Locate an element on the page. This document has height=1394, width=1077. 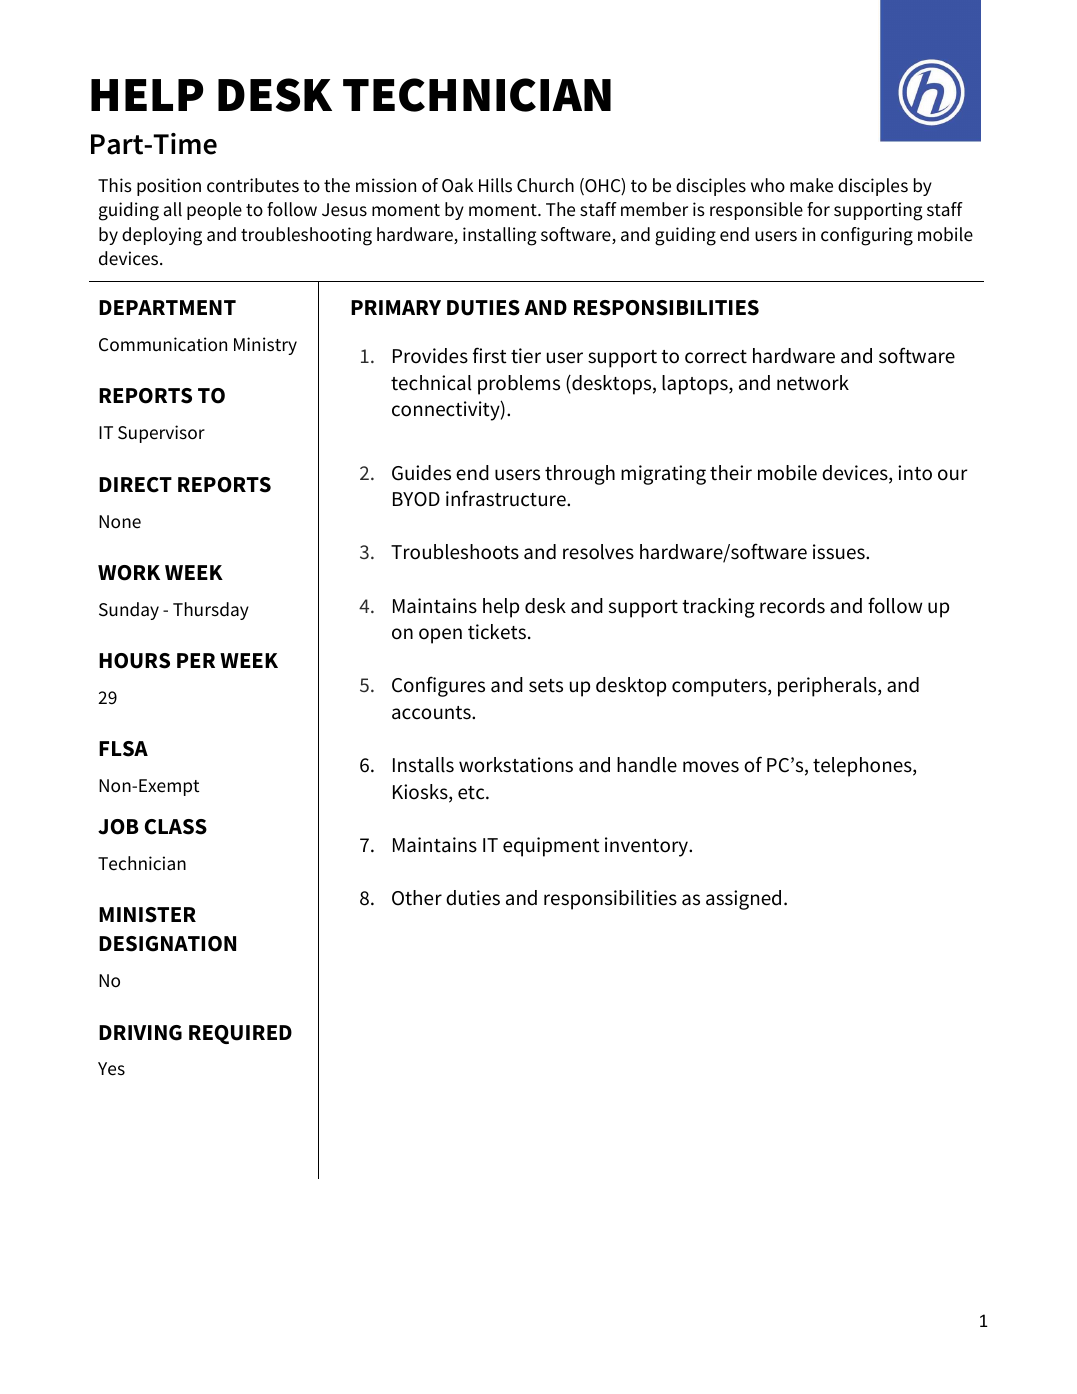
their is located at coordinates (731, 473).
